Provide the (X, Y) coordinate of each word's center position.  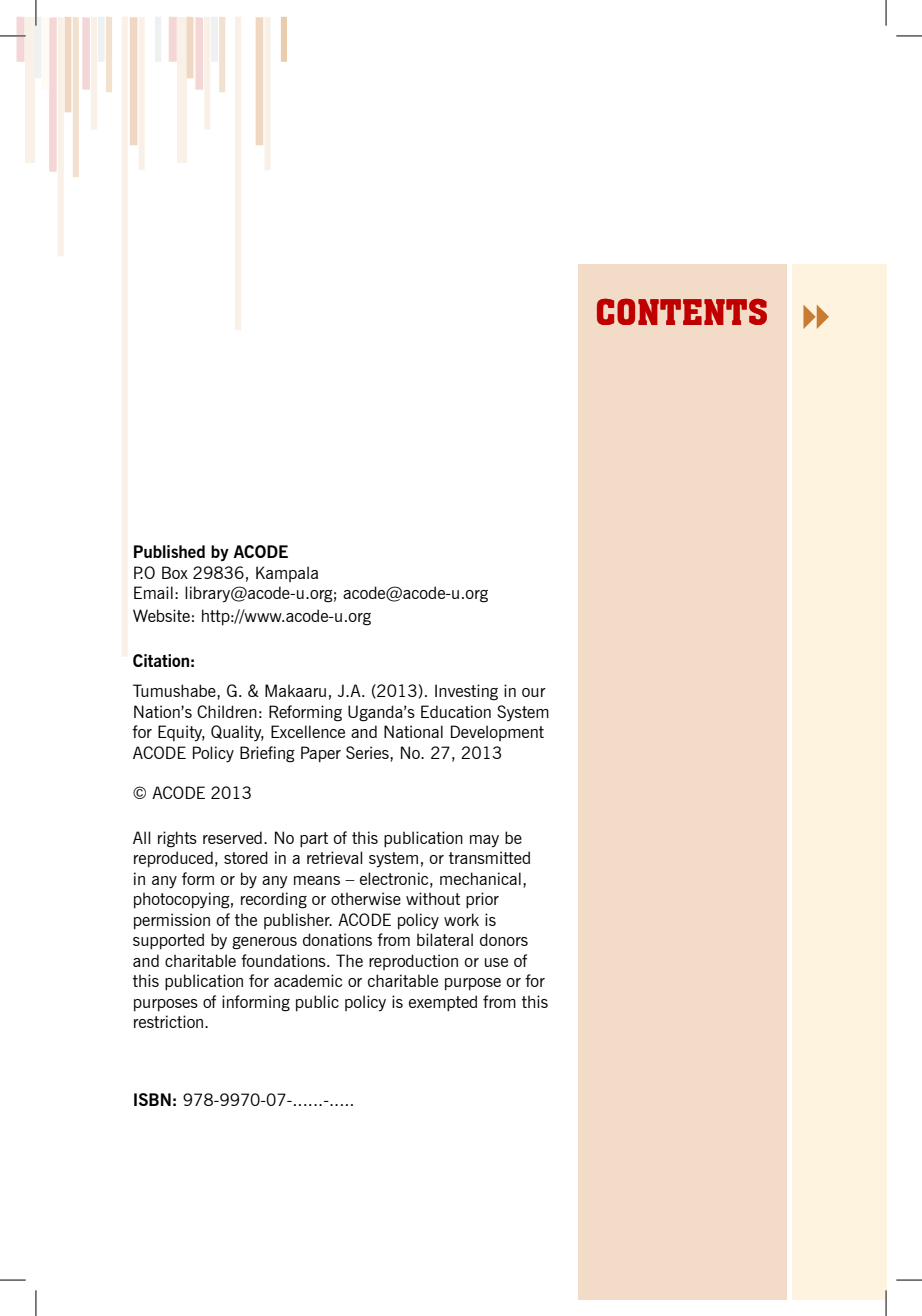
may (484, 841)
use (496, 962)
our (534, 692)
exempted (443, 1003)
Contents (682, 311)
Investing (466, 692)
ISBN (152, 1099)
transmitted (489, 857)
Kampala (287, 574)
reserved (232, 837)
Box (175, 572)
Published (169, 551)
